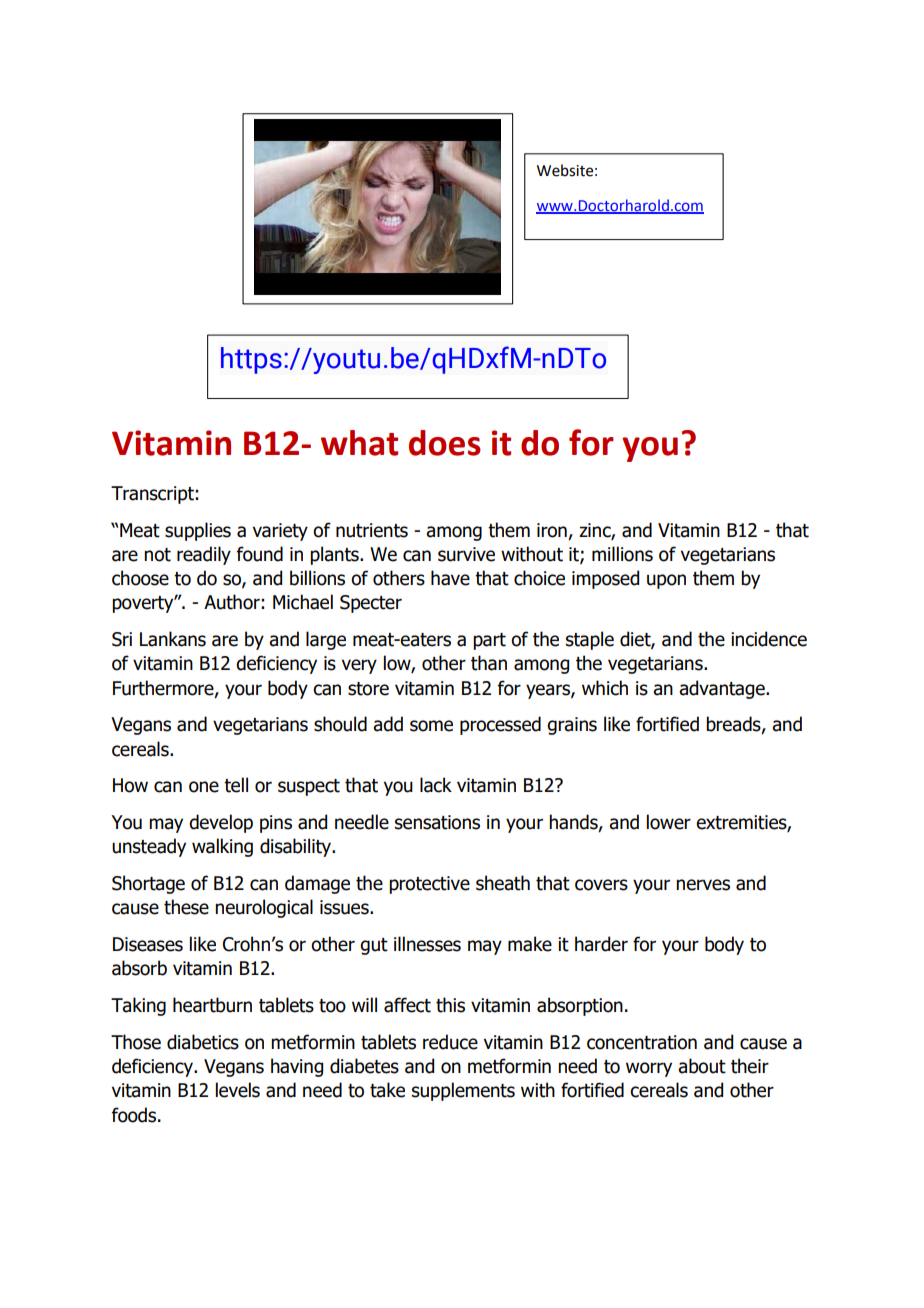 The image size is (924, 1308). I want to click on about, so click(702, 1066).
